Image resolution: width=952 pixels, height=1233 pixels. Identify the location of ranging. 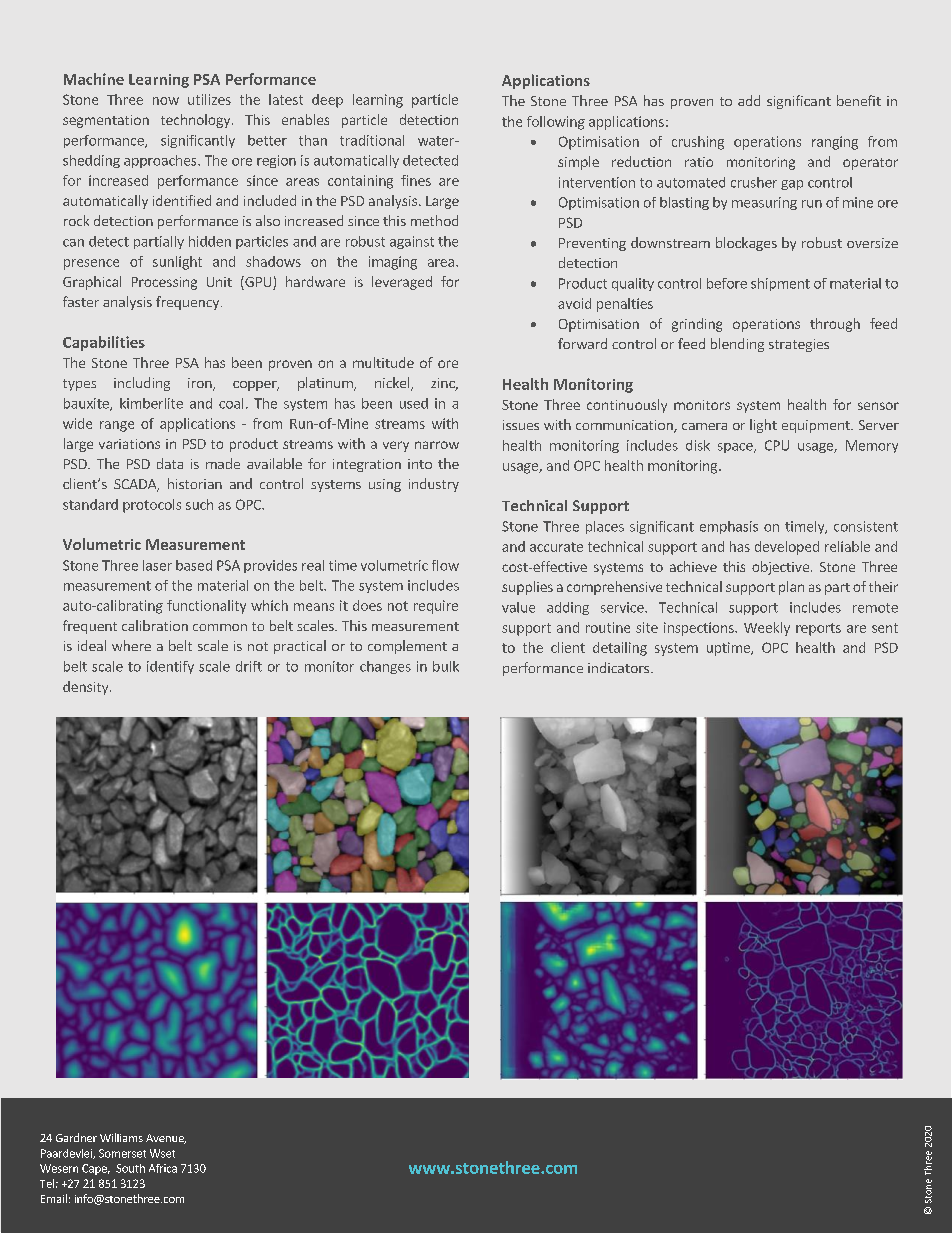
(835, 143).
